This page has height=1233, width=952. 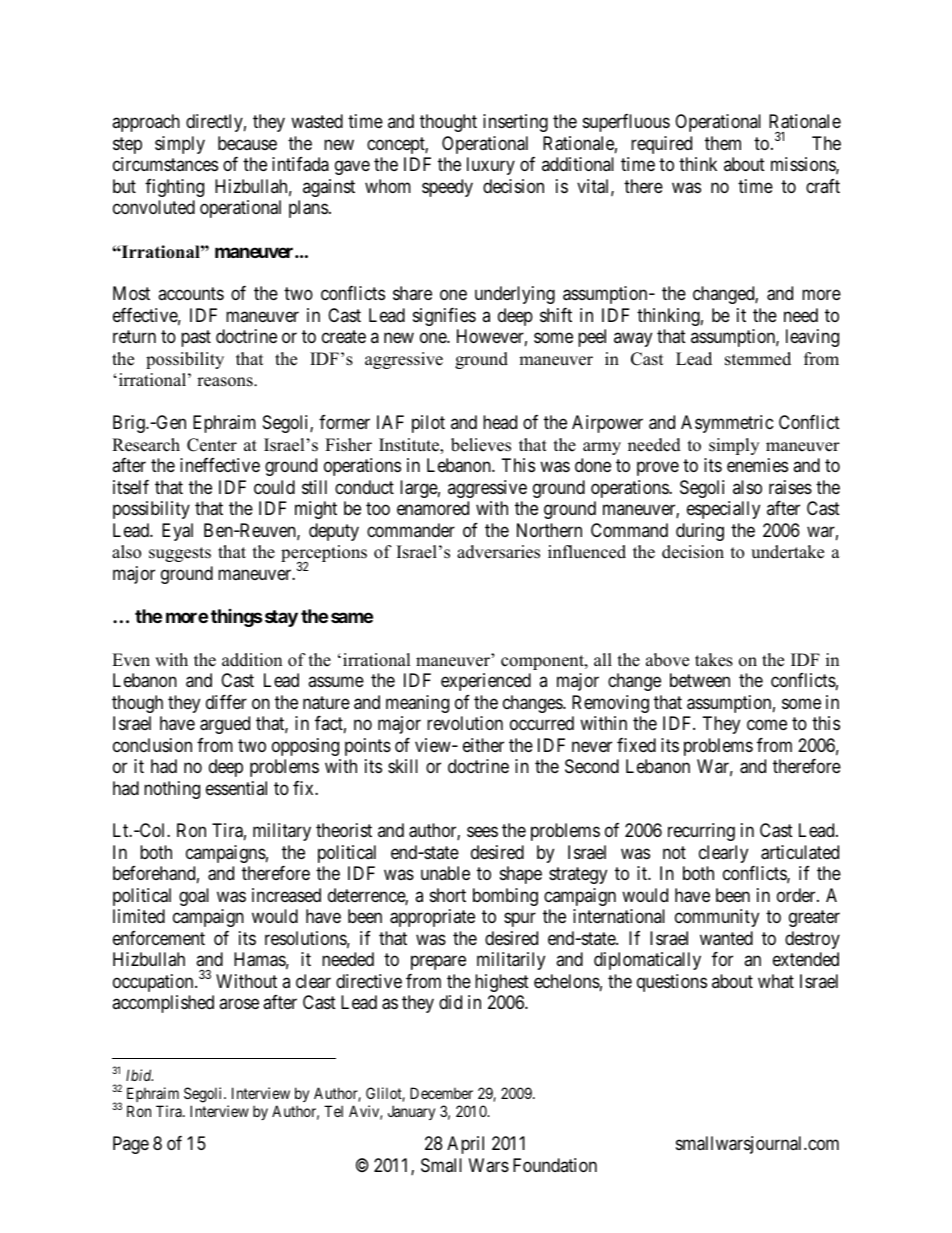 I want to click on Center, so click(x=212, y=445).
